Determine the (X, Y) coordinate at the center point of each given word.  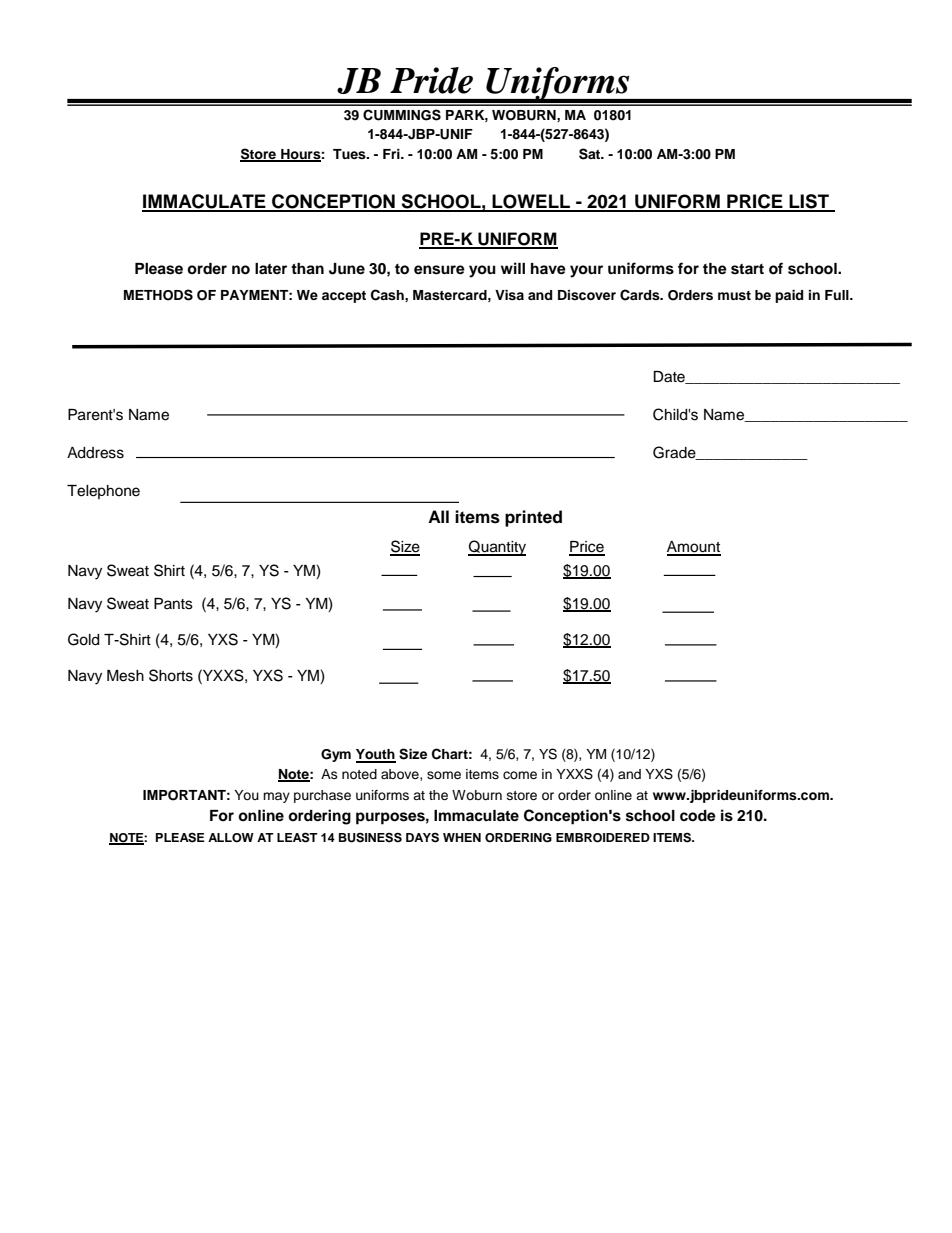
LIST (809, 202)
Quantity (497, 548)
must (734, 295)
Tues (350, 154)
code (698, 816)
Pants (173, 604)
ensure (439, 270)
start (747, 269)
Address (95, 453)
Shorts (171, 675)
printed (533, 518)
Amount (694, 548)
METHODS (158, 295)
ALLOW (231, 838)
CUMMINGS (402, 115)
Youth (376, 755)
